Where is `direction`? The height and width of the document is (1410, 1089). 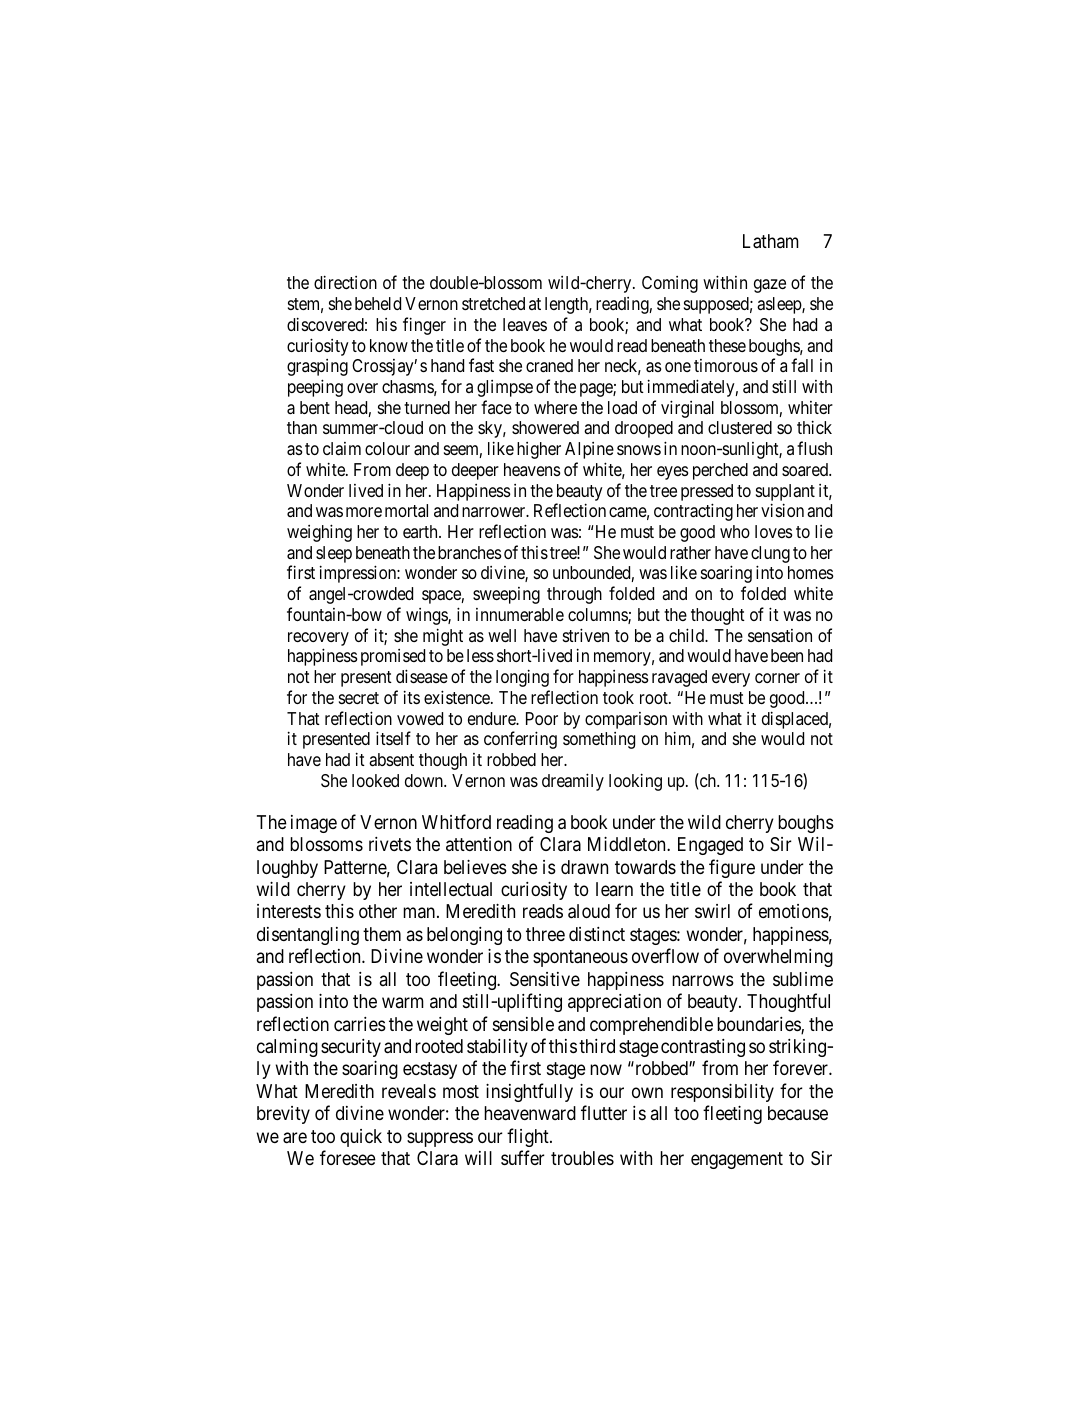 direction is located at coordinates (345, 282).
